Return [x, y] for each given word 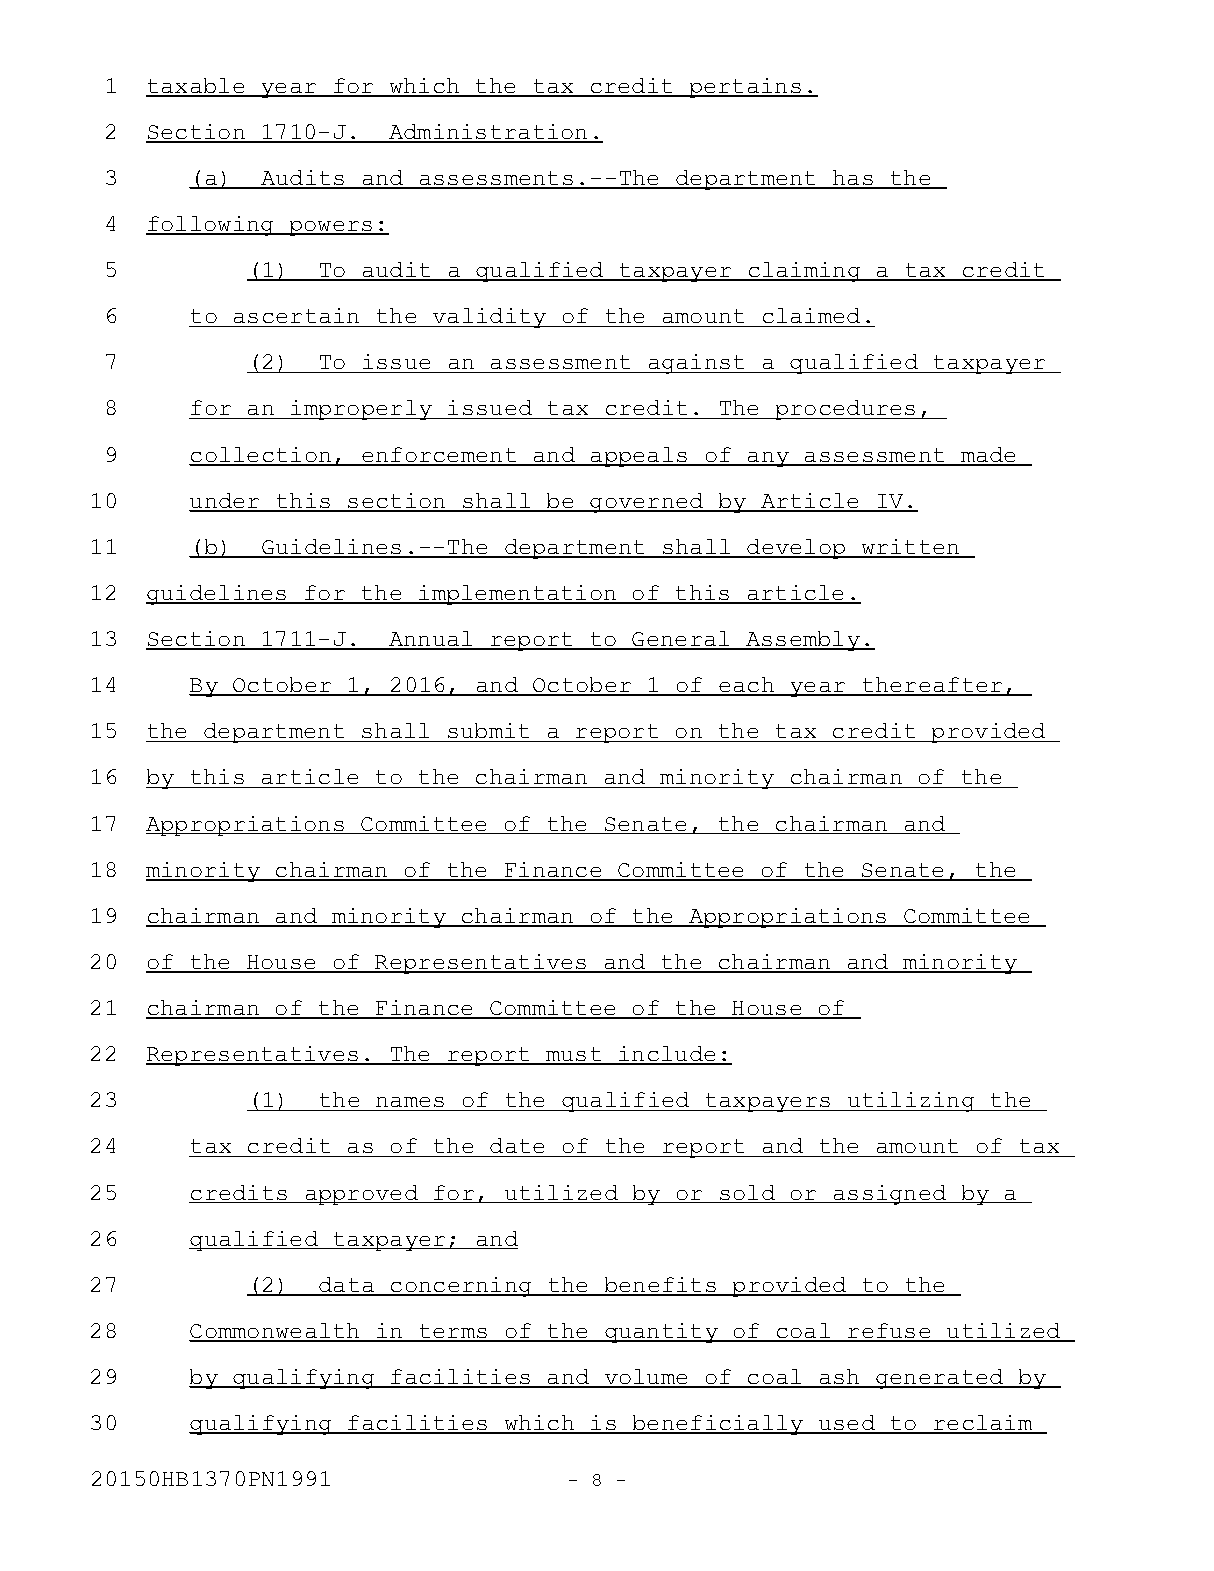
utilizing [911, 1102]
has [853, 179]
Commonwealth [276, 1332]
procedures [845, 410]
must [574, 1055]
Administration [488, 133]
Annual [431, 640]
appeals [639, 457]
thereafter [932, 686]
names [410, 1104]
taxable [196, 87]
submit [489, 732]
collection [261, 456]
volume [646, 1378]
